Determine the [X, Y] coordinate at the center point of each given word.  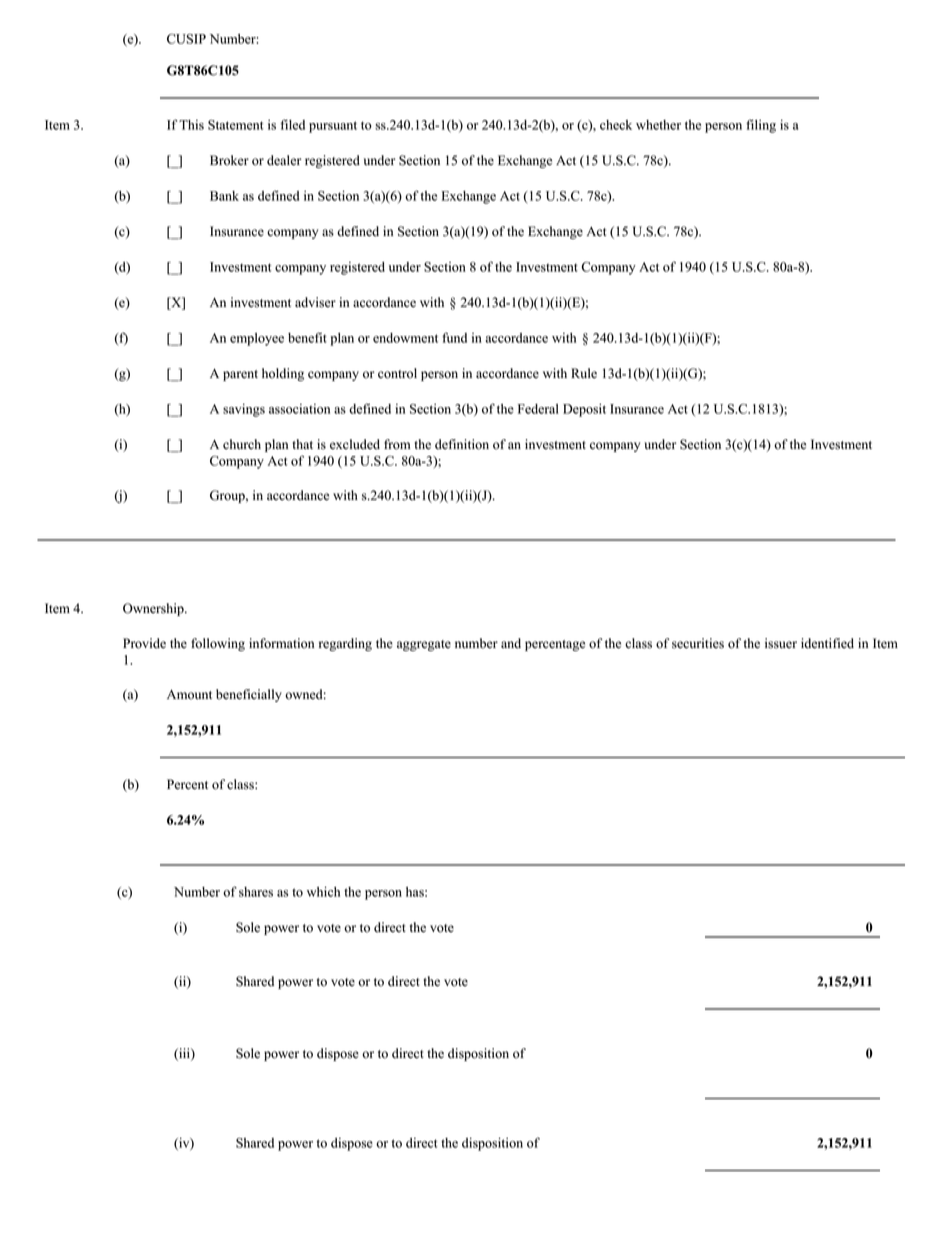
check [616, 125]
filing [761, 126]
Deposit [584, 410]
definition [462, 444]
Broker [229, 160]
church [242, 444]
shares [256, 892]
